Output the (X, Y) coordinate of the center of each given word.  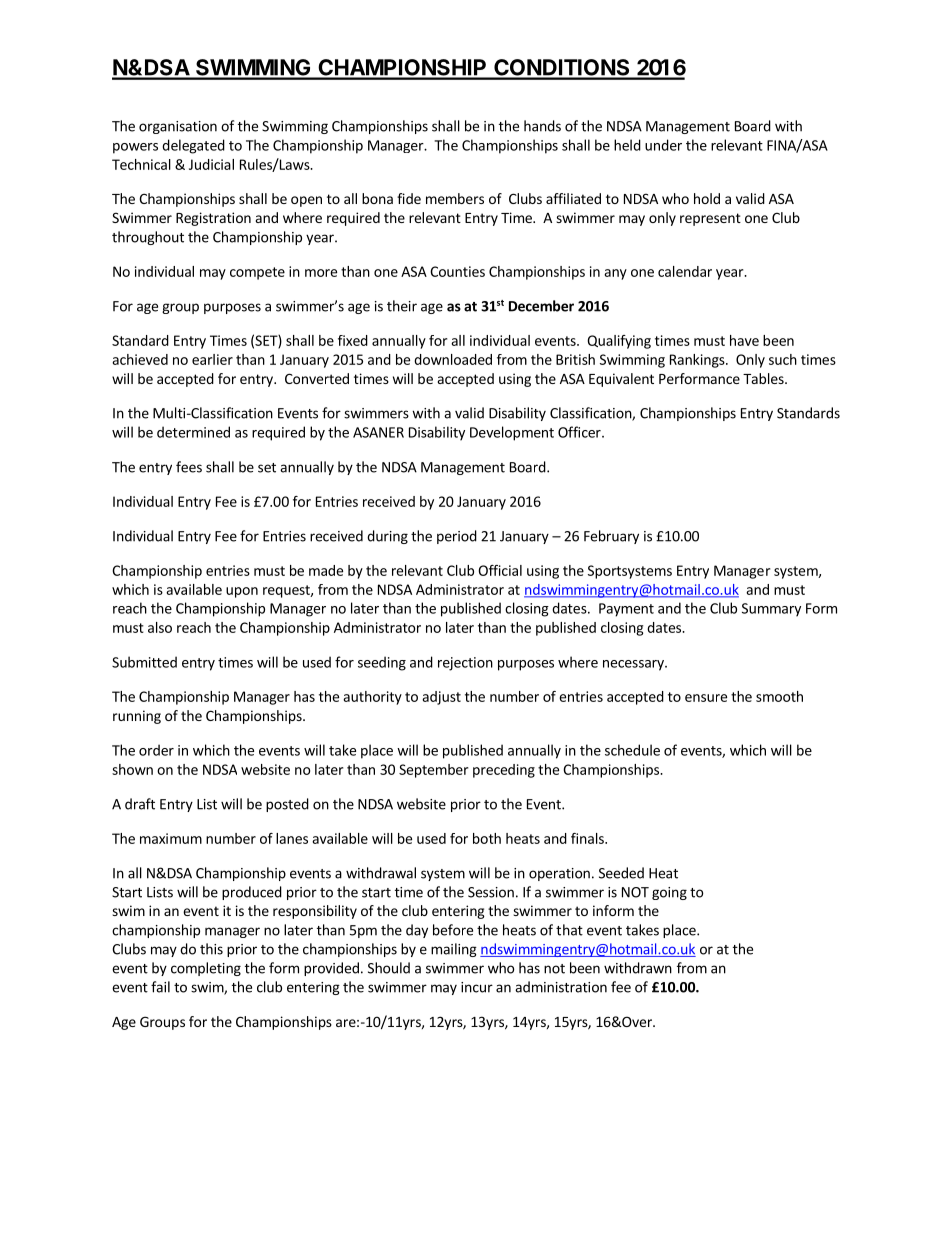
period (457, 537)
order (156, 750)
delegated (193, 146)
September (433, 771)
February (611, 537)
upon (242, 592)
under (663, 145)
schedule (632, 750)
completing (206, 969)
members (455, 198)
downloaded (453, 359)
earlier (212, 359)
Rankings (698, 361)
